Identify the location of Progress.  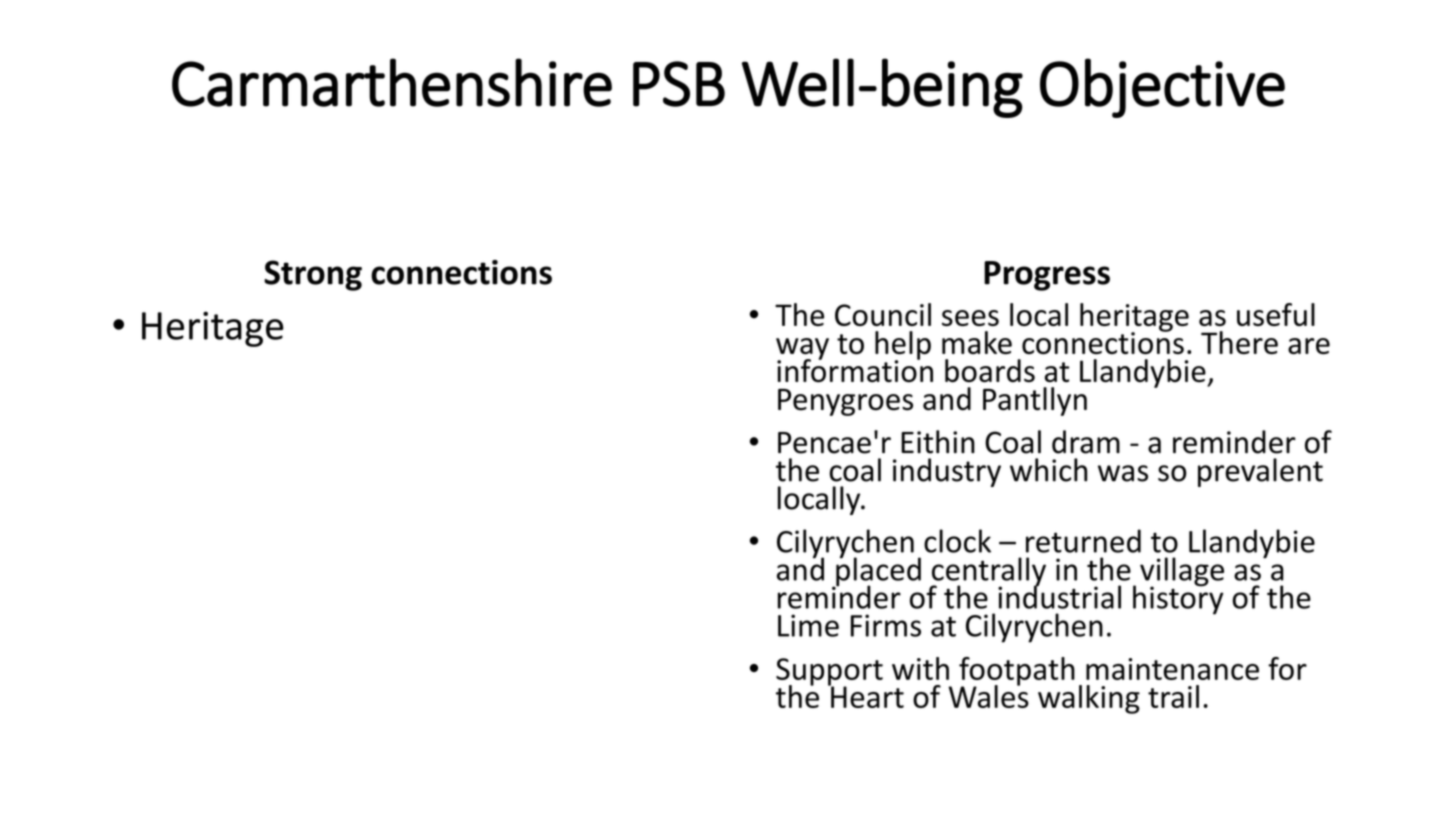
(1047, 276).
